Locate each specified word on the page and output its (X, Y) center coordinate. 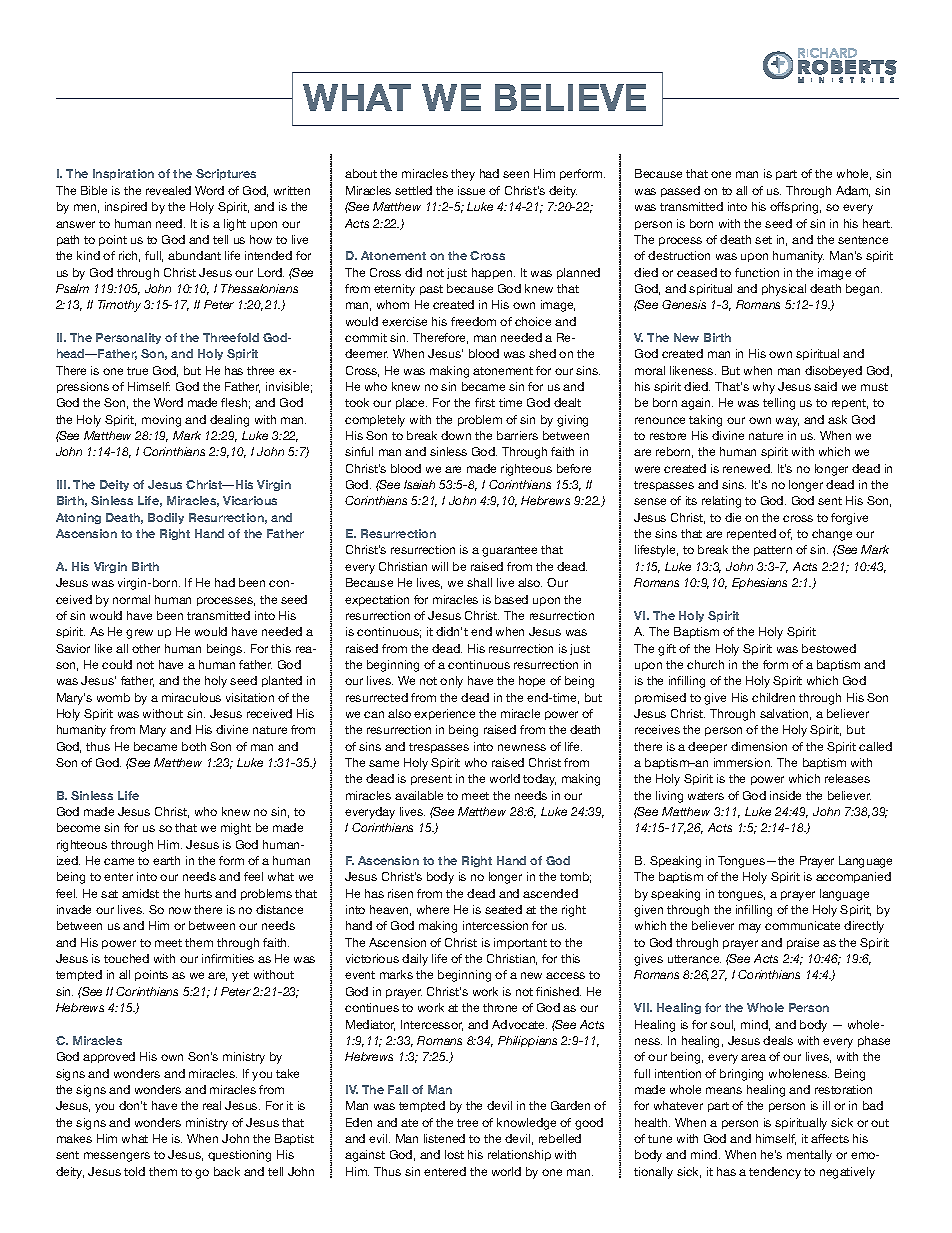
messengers (117, 1157)
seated (503, 909)
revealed (168, 190)
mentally (809, 1156)
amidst (140, 893)
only (451, 682)
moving (161, 421)
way (787, 422)
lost (454, 1154)
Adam (853, 191)
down (456, 435)
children (773, 697)
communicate (802, 925)
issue (471, 190)
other (146, 648)
